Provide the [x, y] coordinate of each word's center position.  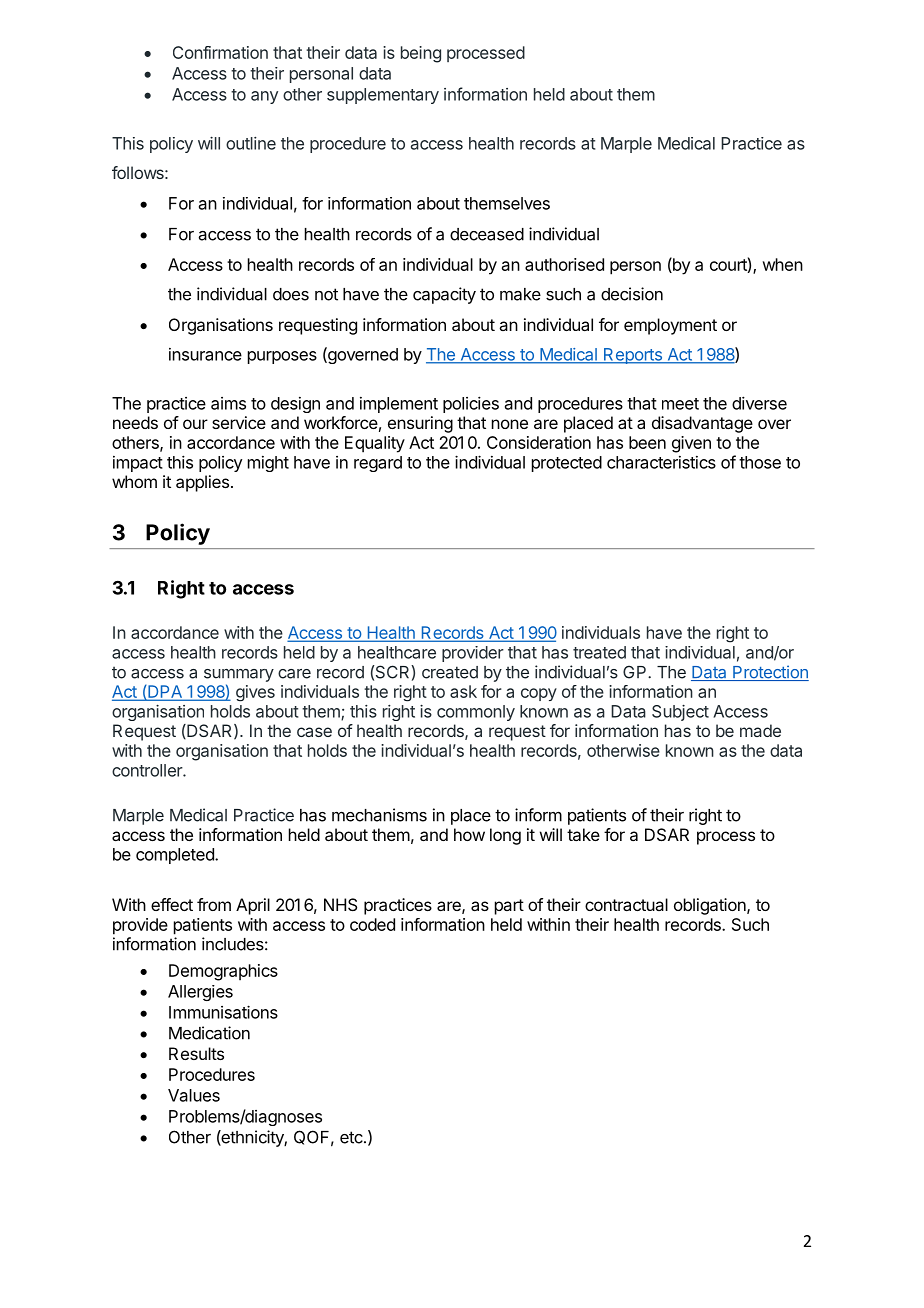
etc [352, 1137]
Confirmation [220, 52]
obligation [711, 906]
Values [194, 1095]
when [783, 264]
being [421, 54]
